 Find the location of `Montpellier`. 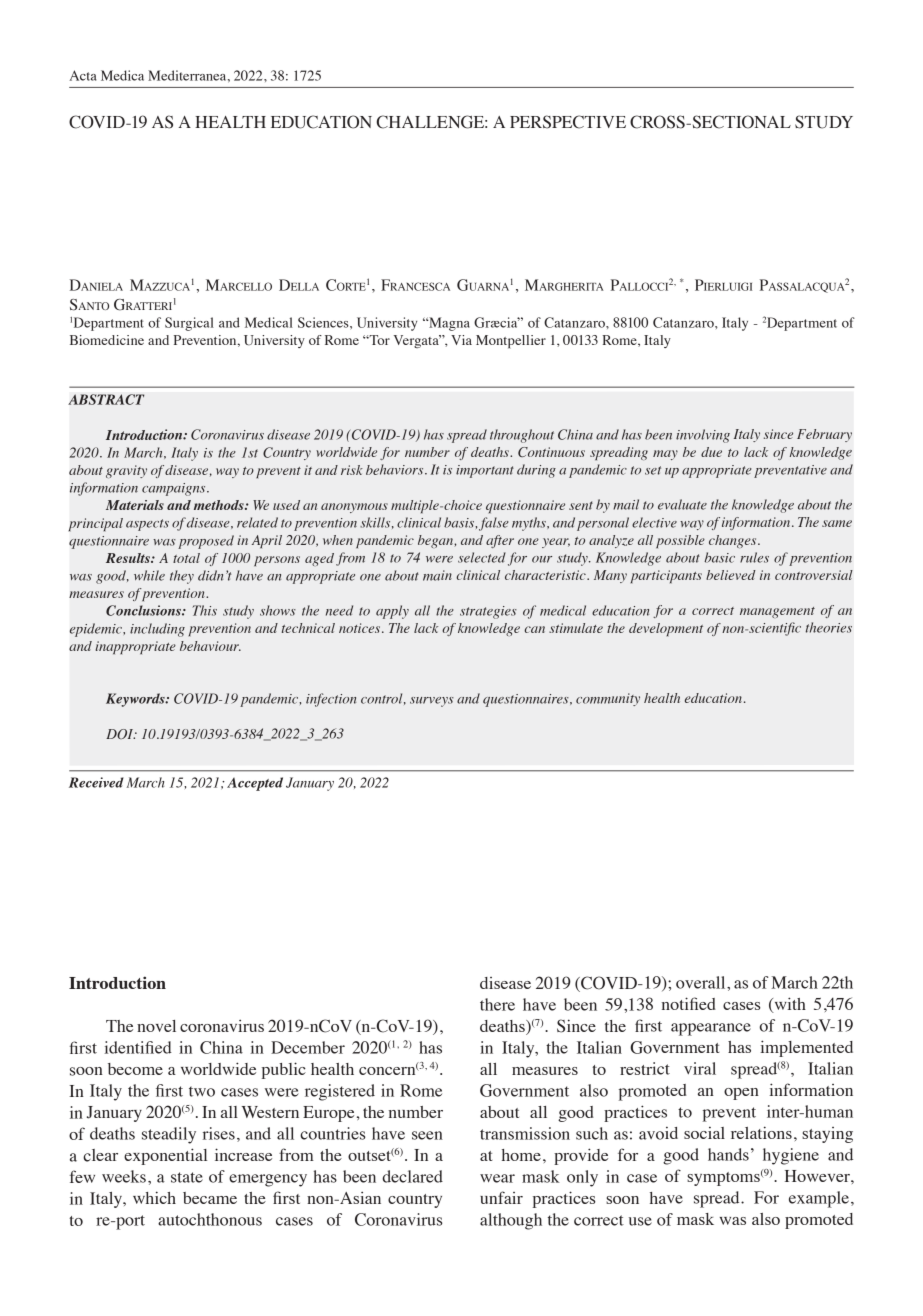

Montpellier is located at coordinates (511, 342).
